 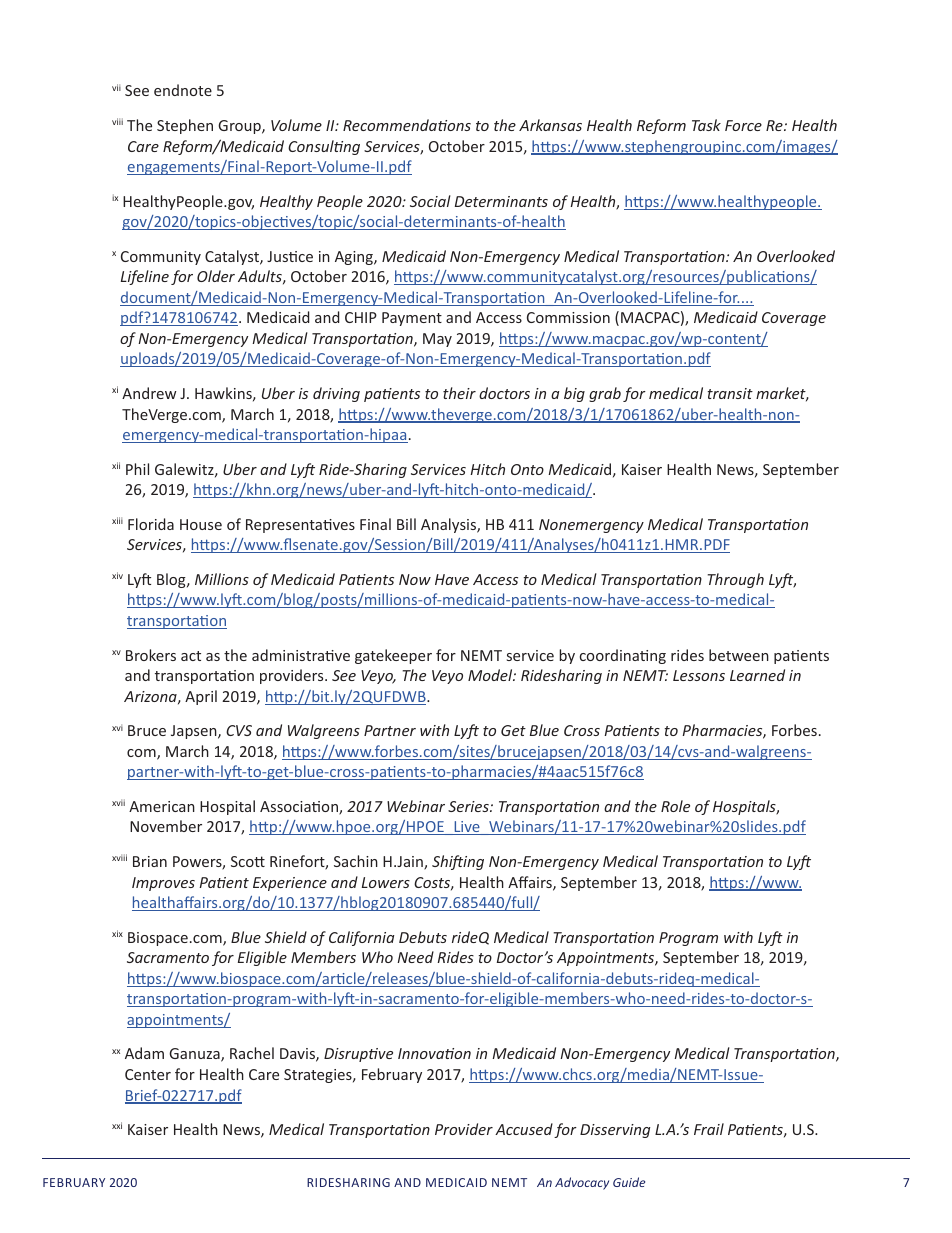 I want to click on endnote, so click(x=183, y=90).
